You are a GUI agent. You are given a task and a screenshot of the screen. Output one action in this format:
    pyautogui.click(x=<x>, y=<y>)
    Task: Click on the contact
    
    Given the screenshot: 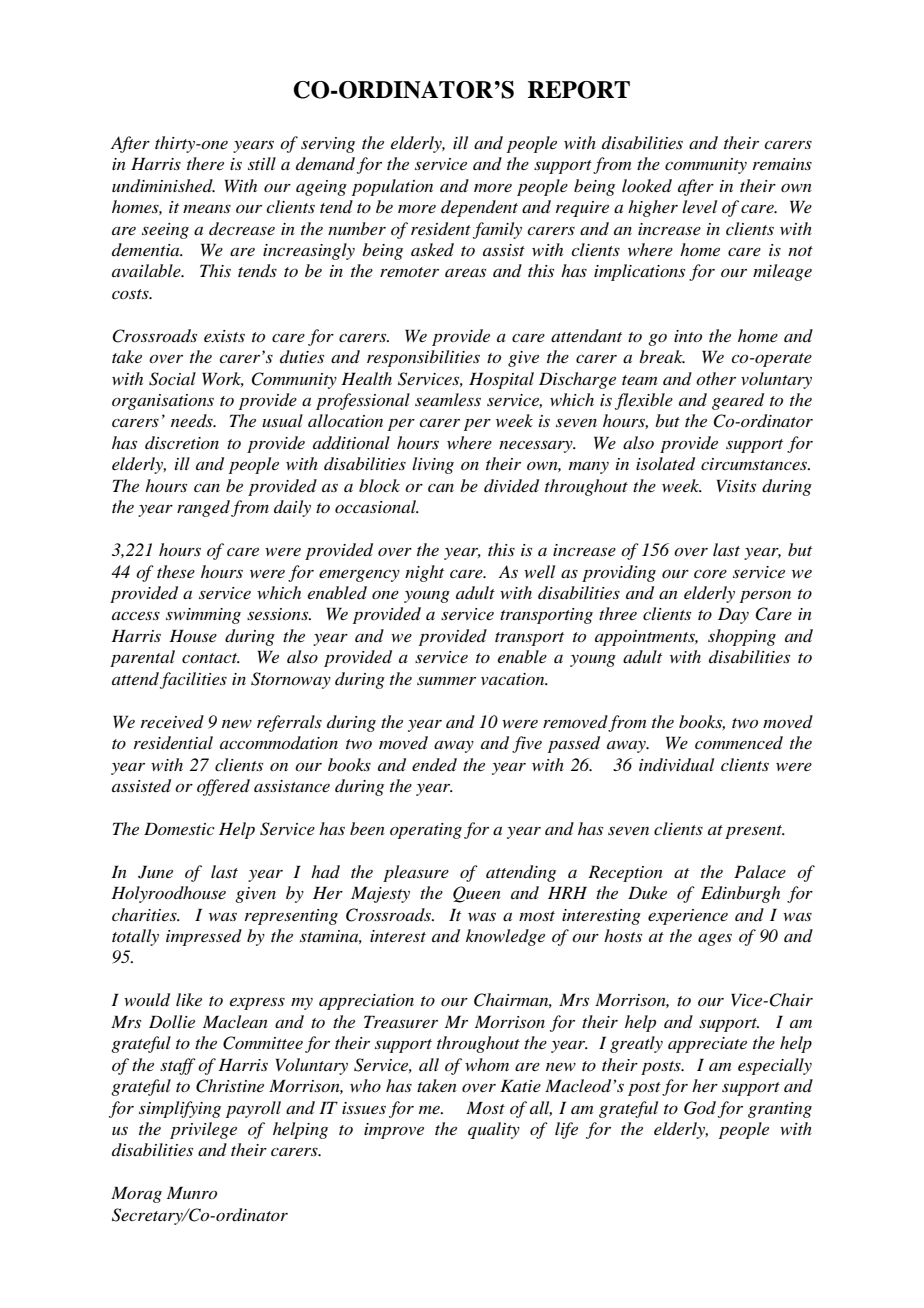 What is the action you would take?
    pyautogui.click(x=211, y=658)
